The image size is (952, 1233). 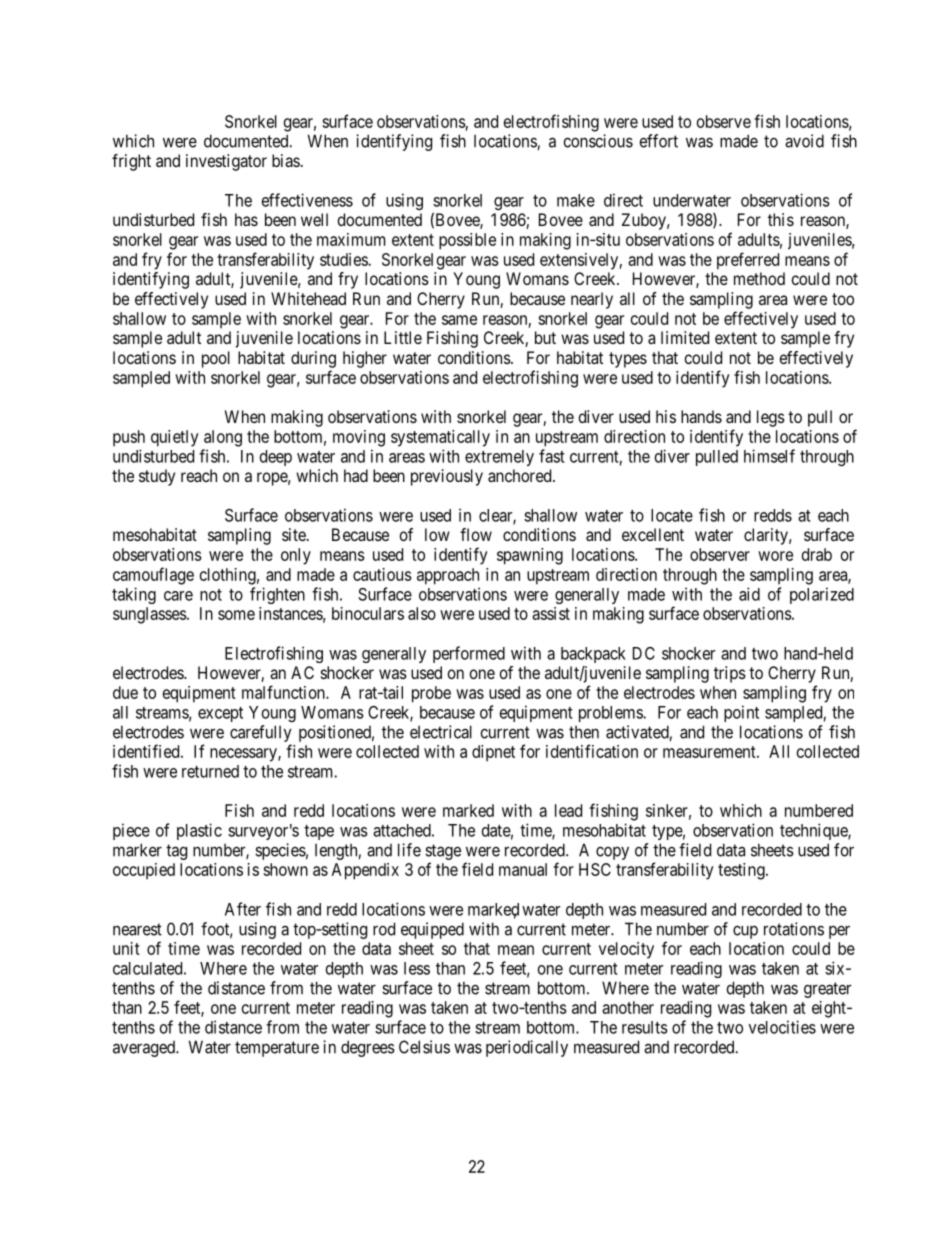 I want to click on some, so click(x=236, y=615).
